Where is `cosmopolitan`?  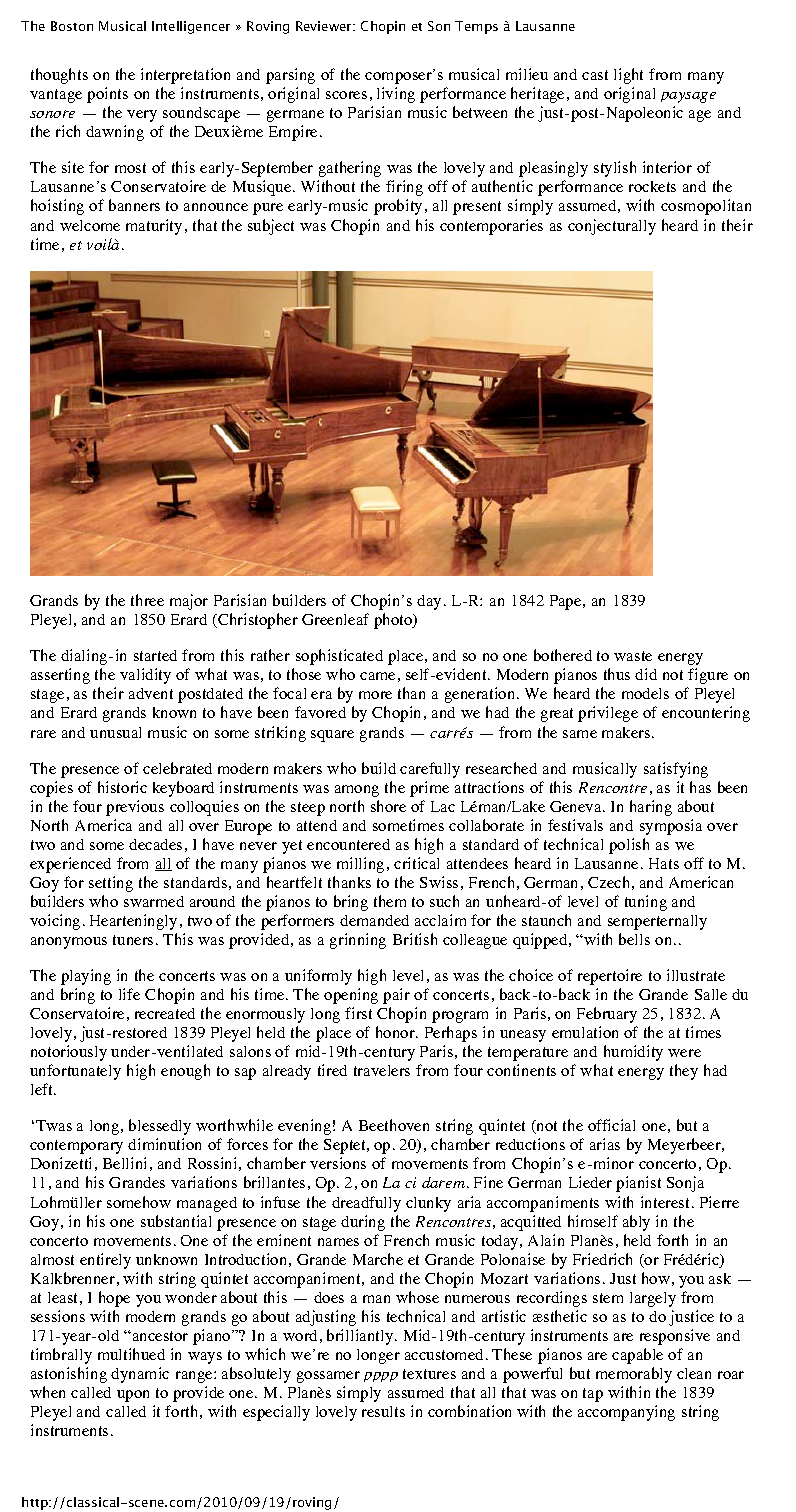
cosmopolitan is located at coordinates (706, 207).
